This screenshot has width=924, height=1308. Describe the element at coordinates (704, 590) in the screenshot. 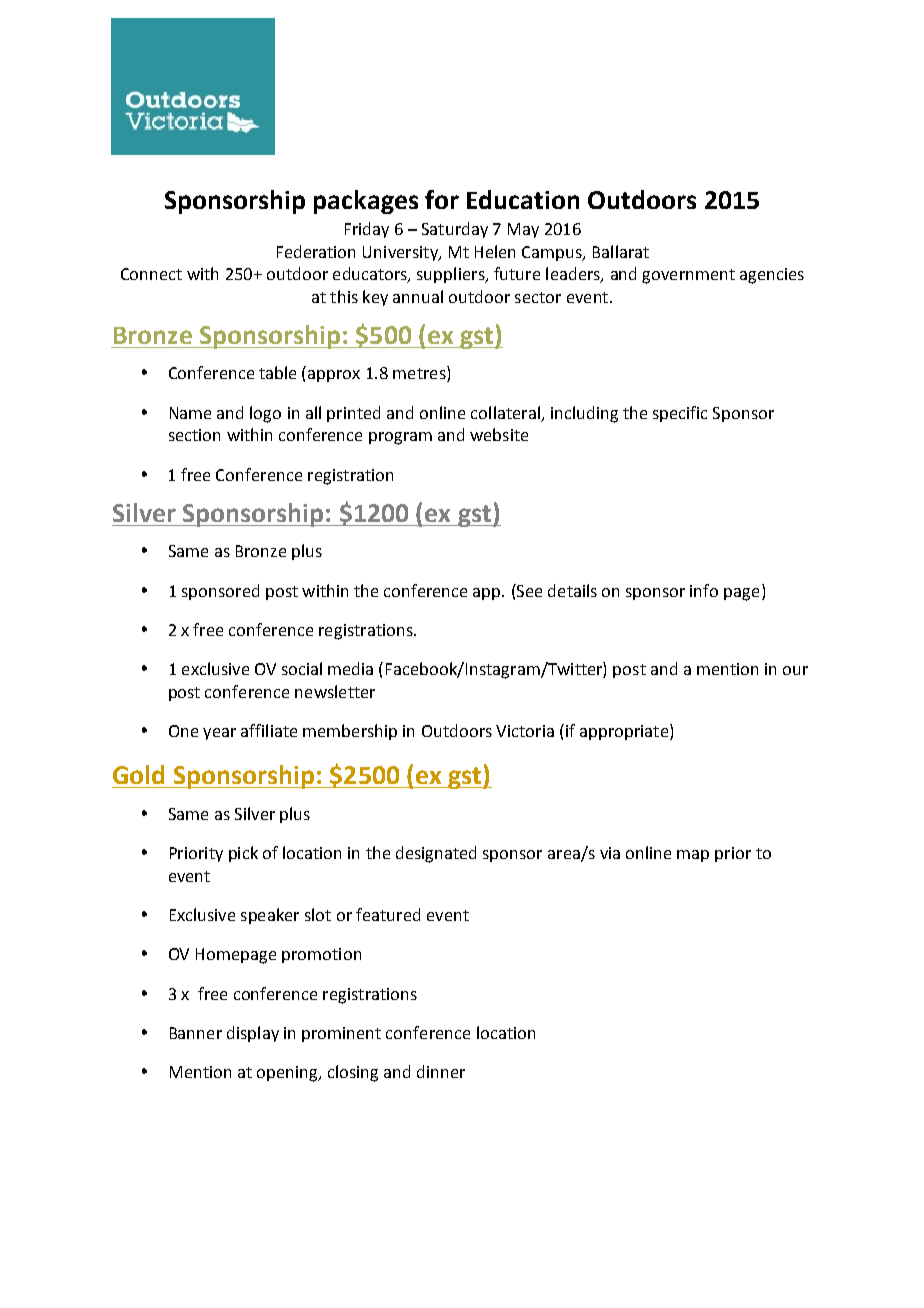

I see `info` at that location.
